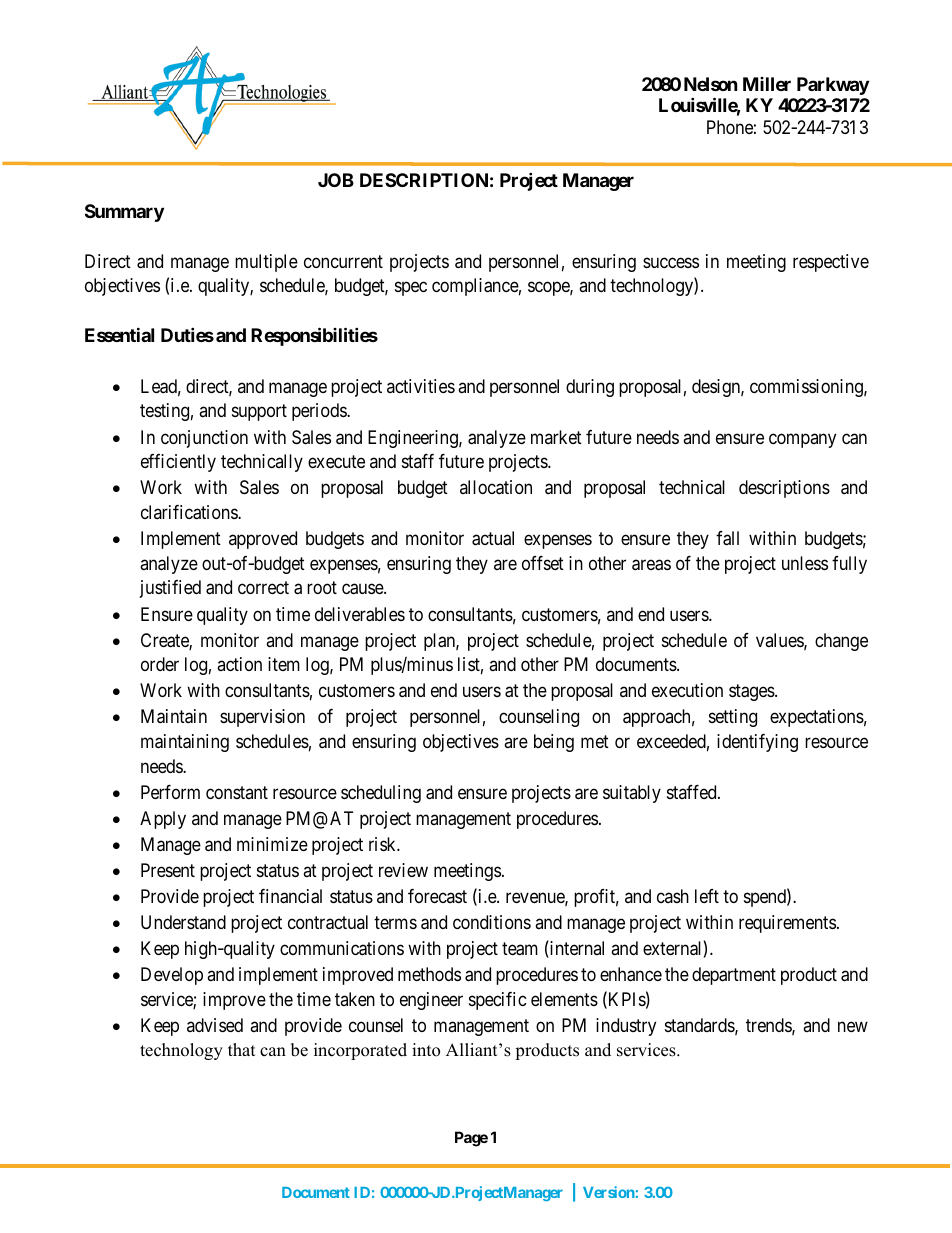 Image resolution: width=952 pixels, height=1233 pixels. Describe the element at coordinates (266, 263) in the document. I see `multiple` at that location.
